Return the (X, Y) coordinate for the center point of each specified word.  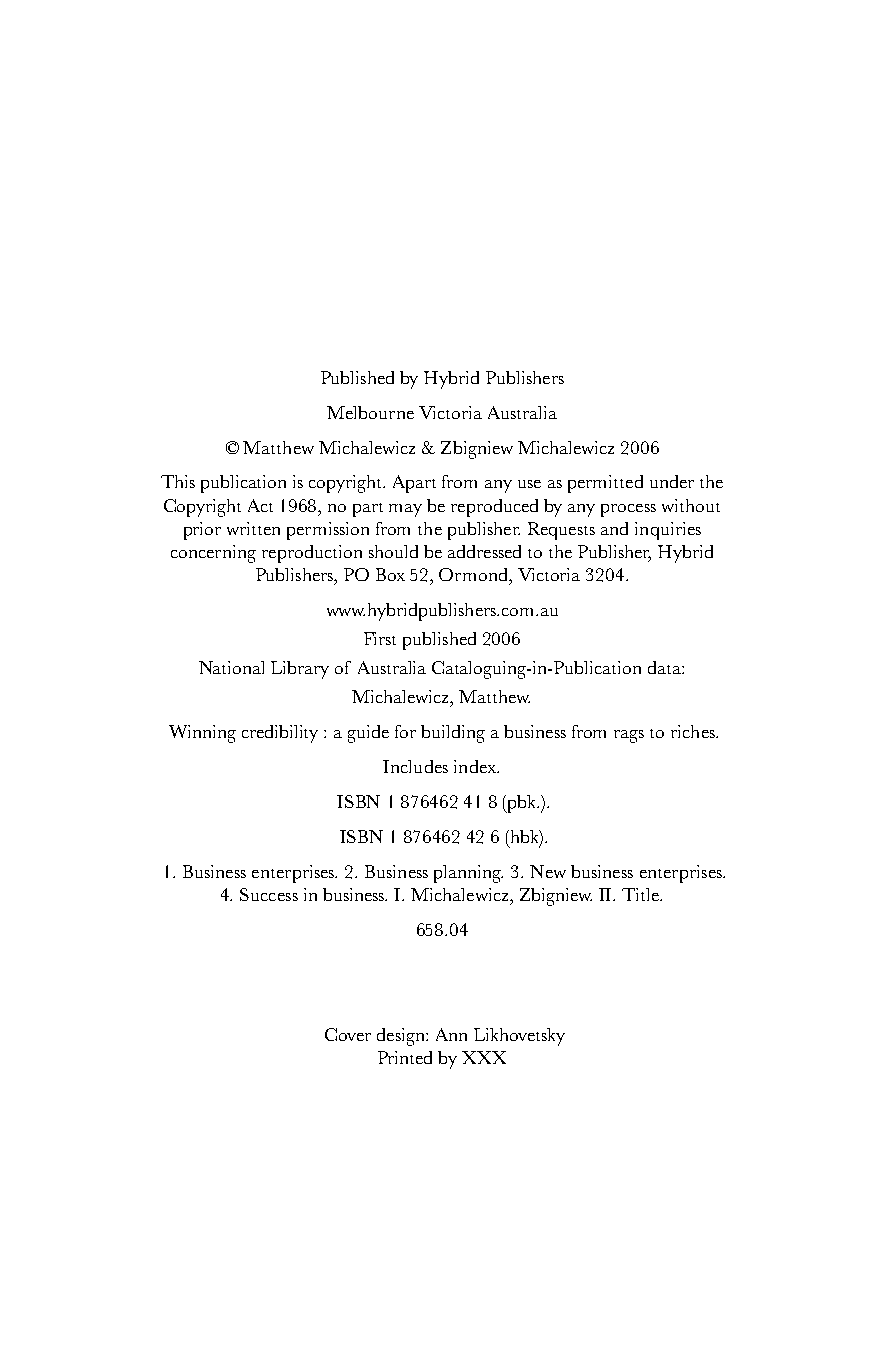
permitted (605, 484)
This (178, 481)
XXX (484, 1057)
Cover (348, 1034)
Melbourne (370, 412)
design (402, 1037)
